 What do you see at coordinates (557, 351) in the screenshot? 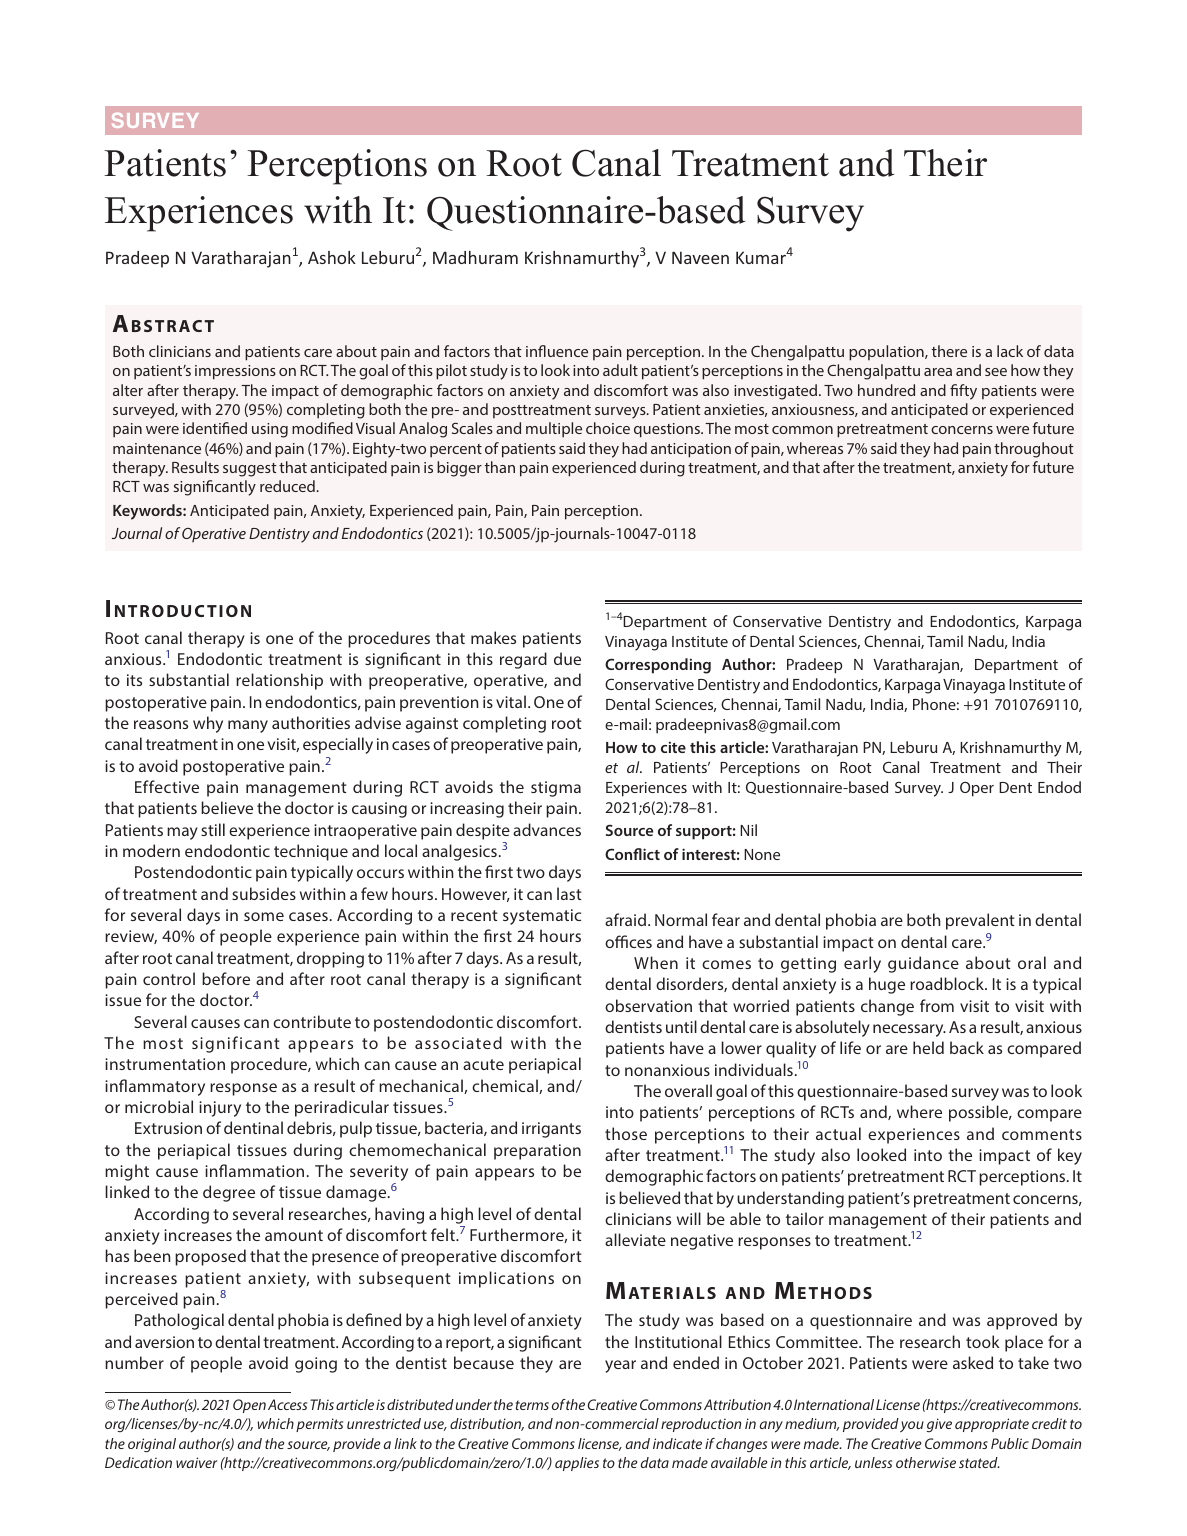
I see `influence` at bounding box center [557, 351].
